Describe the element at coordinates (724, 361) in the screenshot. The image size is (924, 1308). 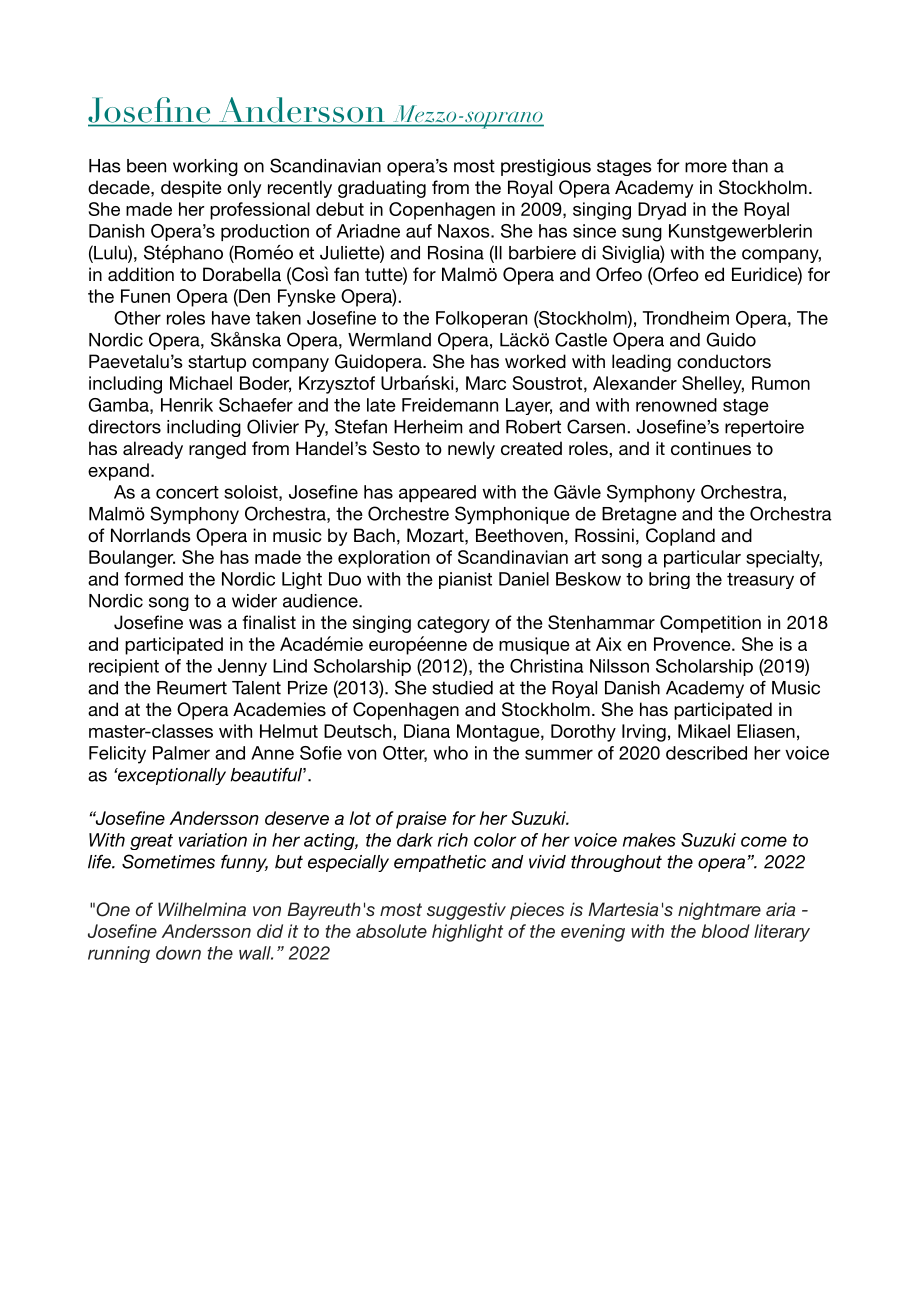
I see `conductors` at that location.
